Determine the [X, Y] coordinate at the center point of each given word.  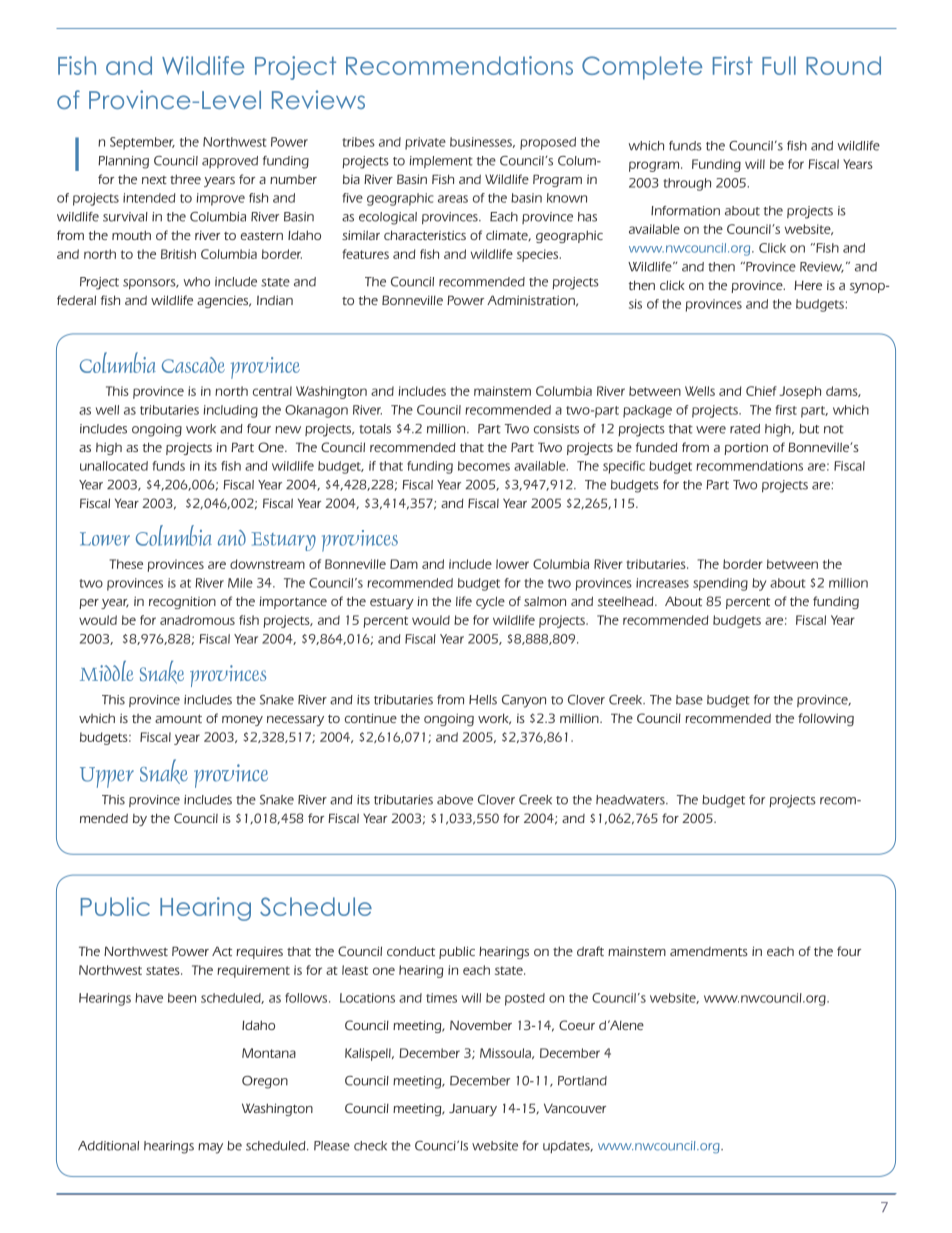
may [210, 1148]
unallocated [114, 466]
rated [745, 429]
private [425, 143]
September [142, 143]
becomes [484, 466]
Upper [107, 777]
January [473, 1110]
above [455, 800]
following [826, 719]
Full [779, 65]
